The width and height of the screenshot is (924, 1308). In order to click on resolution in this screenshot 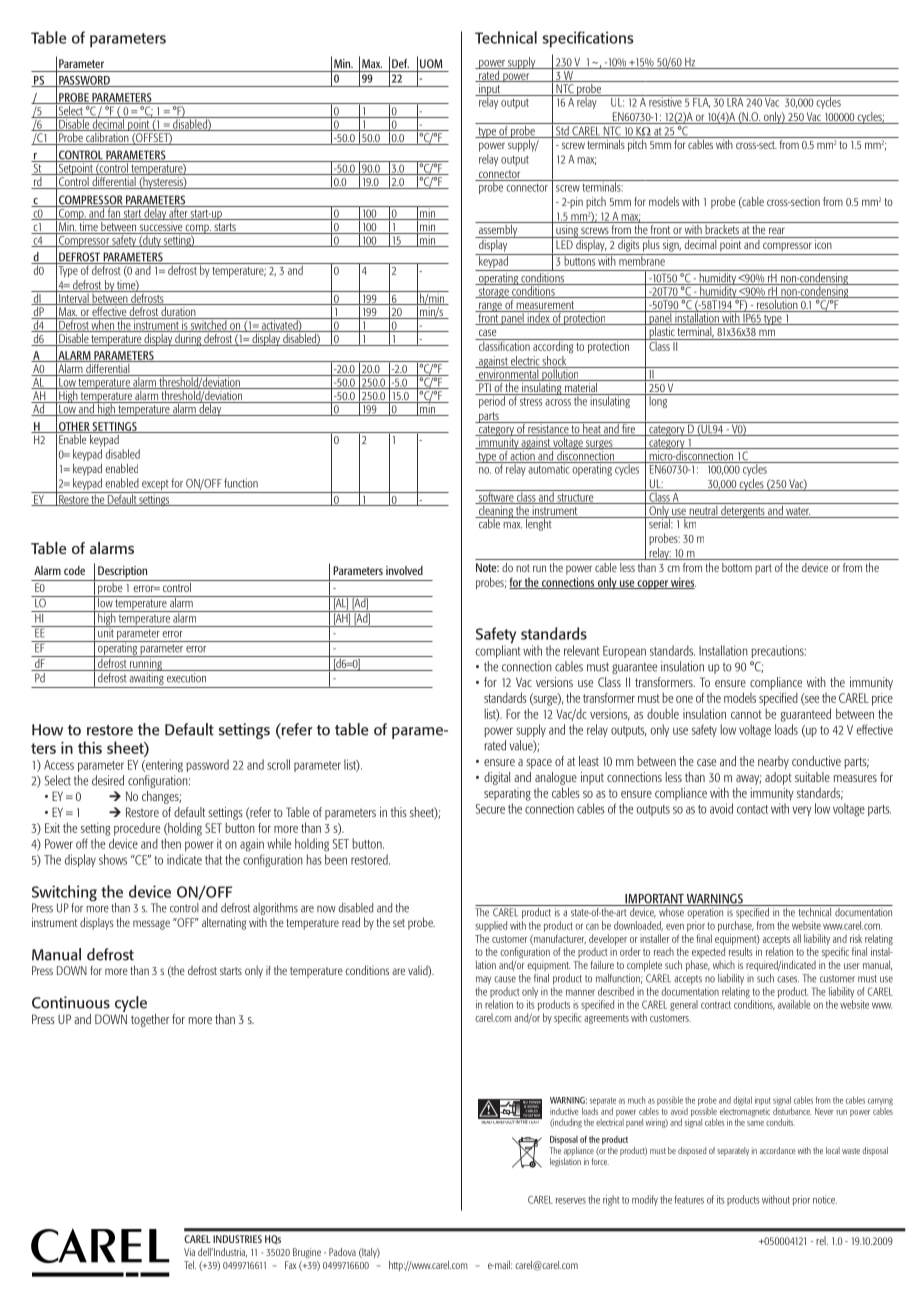, I will do `click(777, 304)`.
